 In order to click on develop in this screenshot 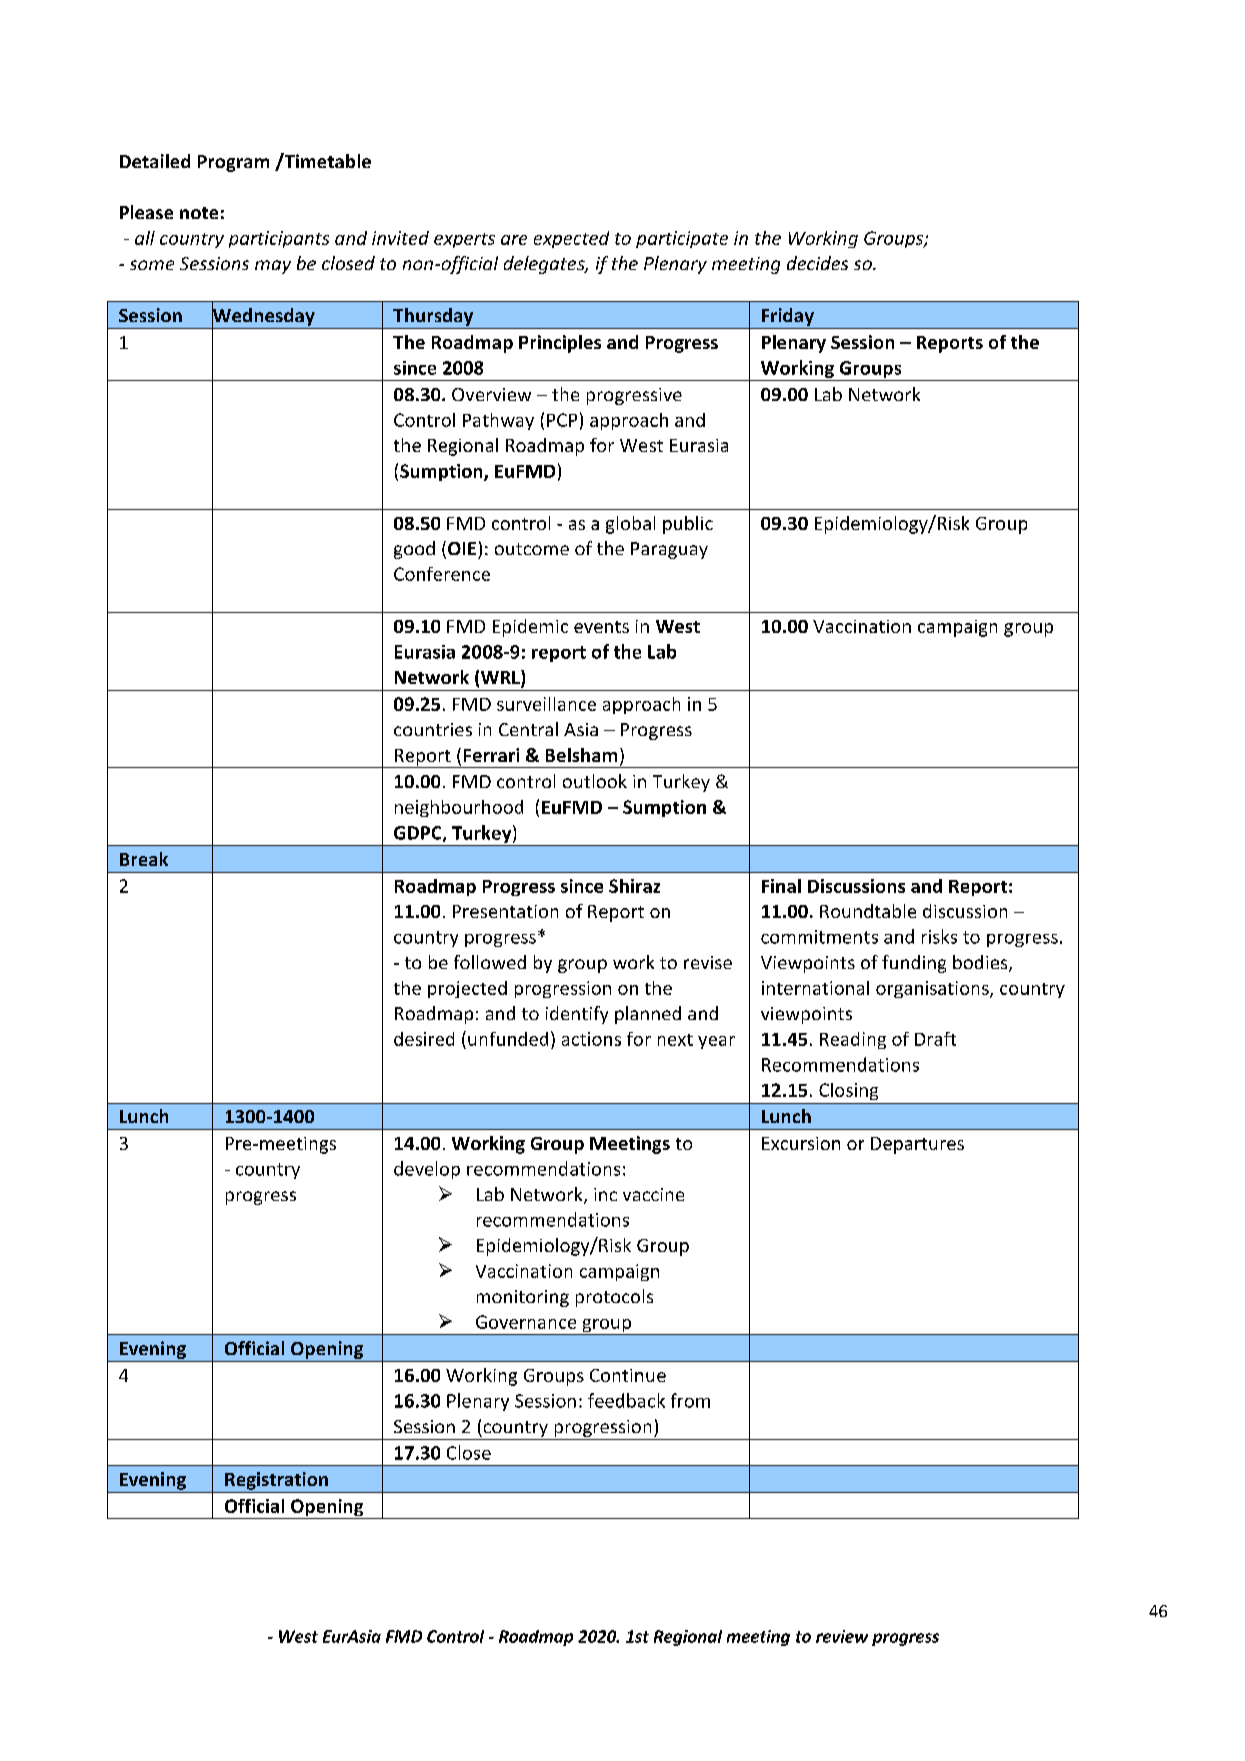, I will do `click(427, 1170)`.
